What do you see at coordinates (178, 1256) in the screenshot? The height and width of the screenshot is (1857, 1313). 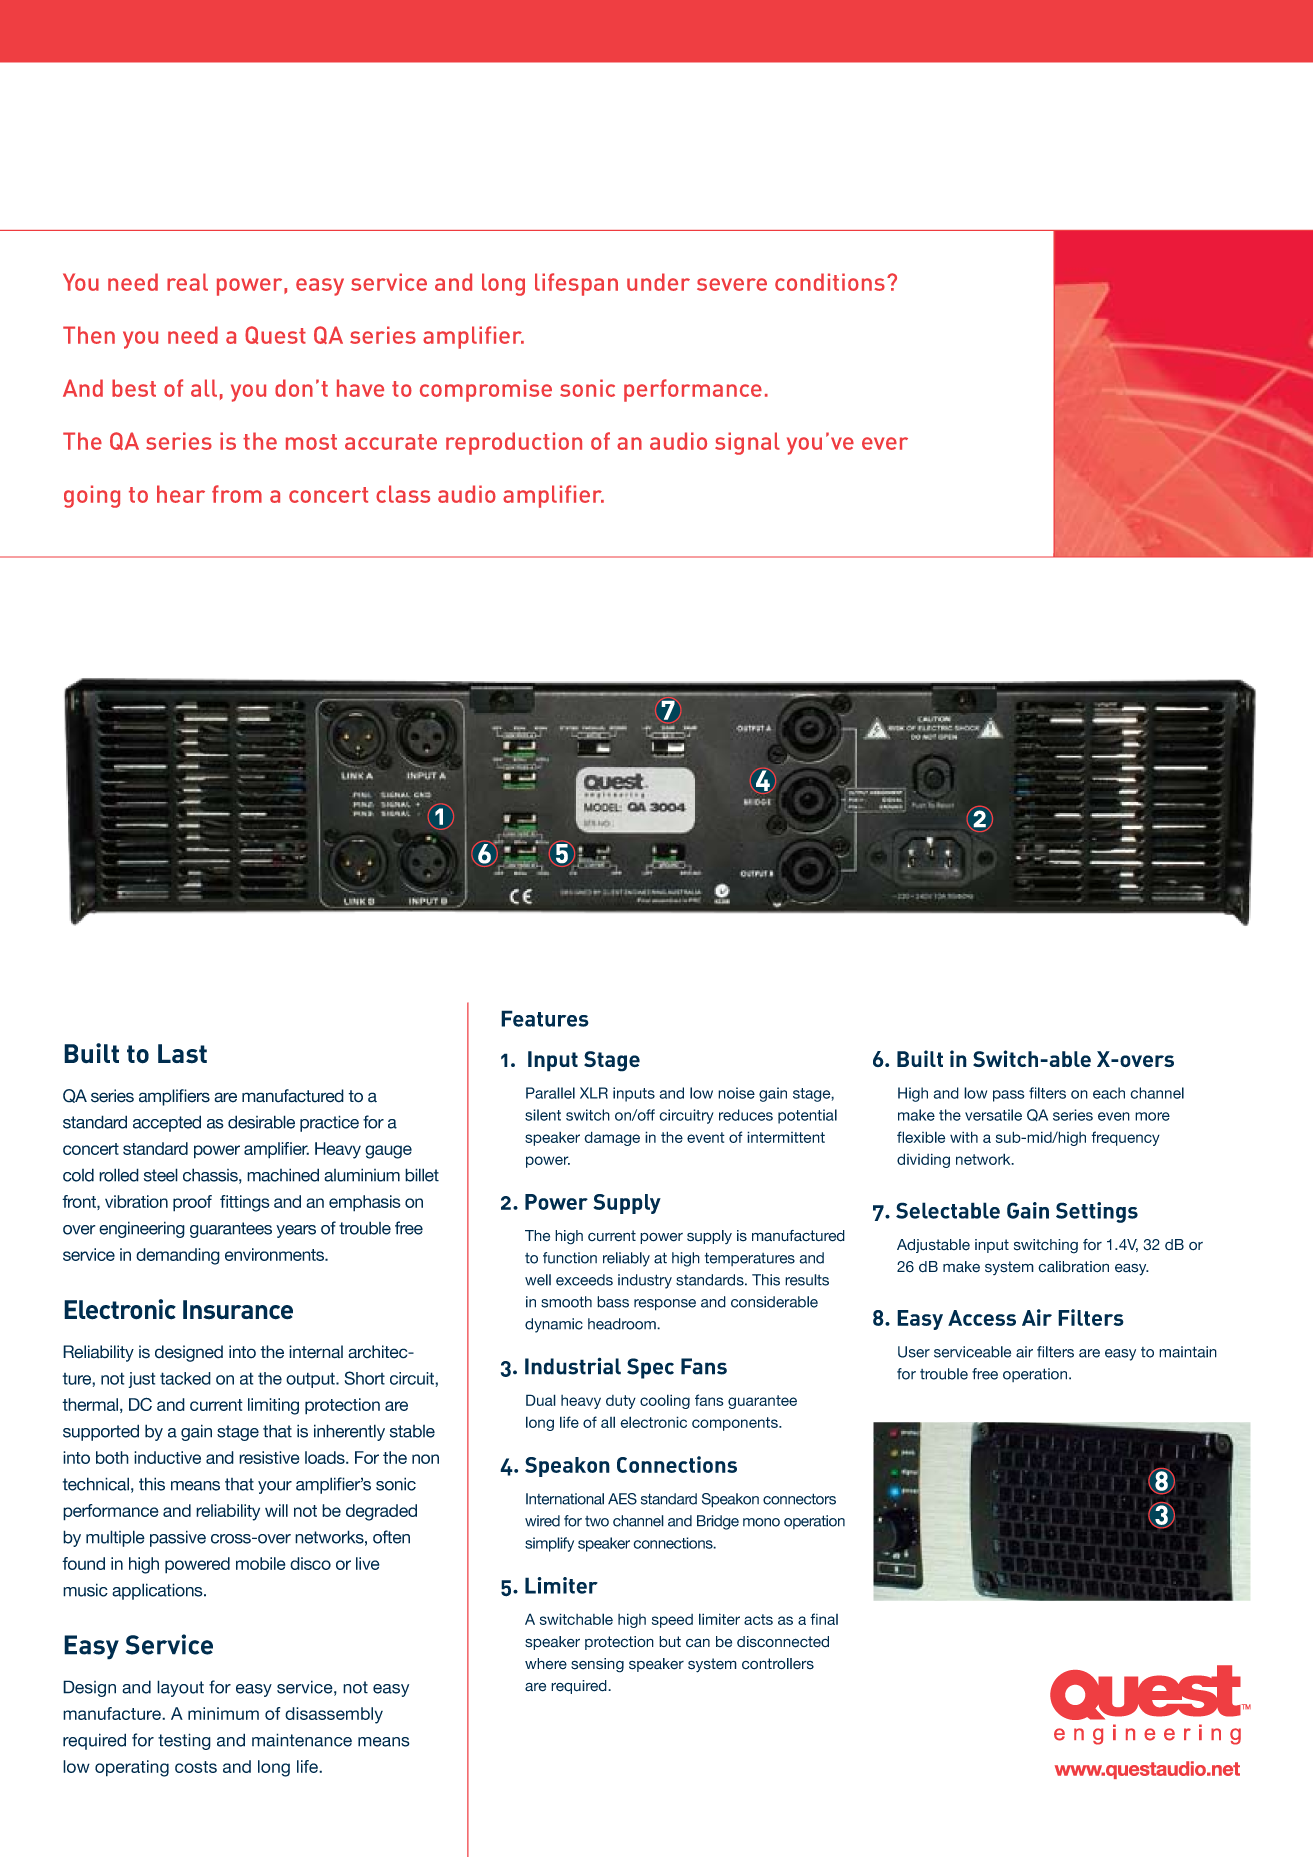 I see `demanding` at bounding box center [178, 1256].
